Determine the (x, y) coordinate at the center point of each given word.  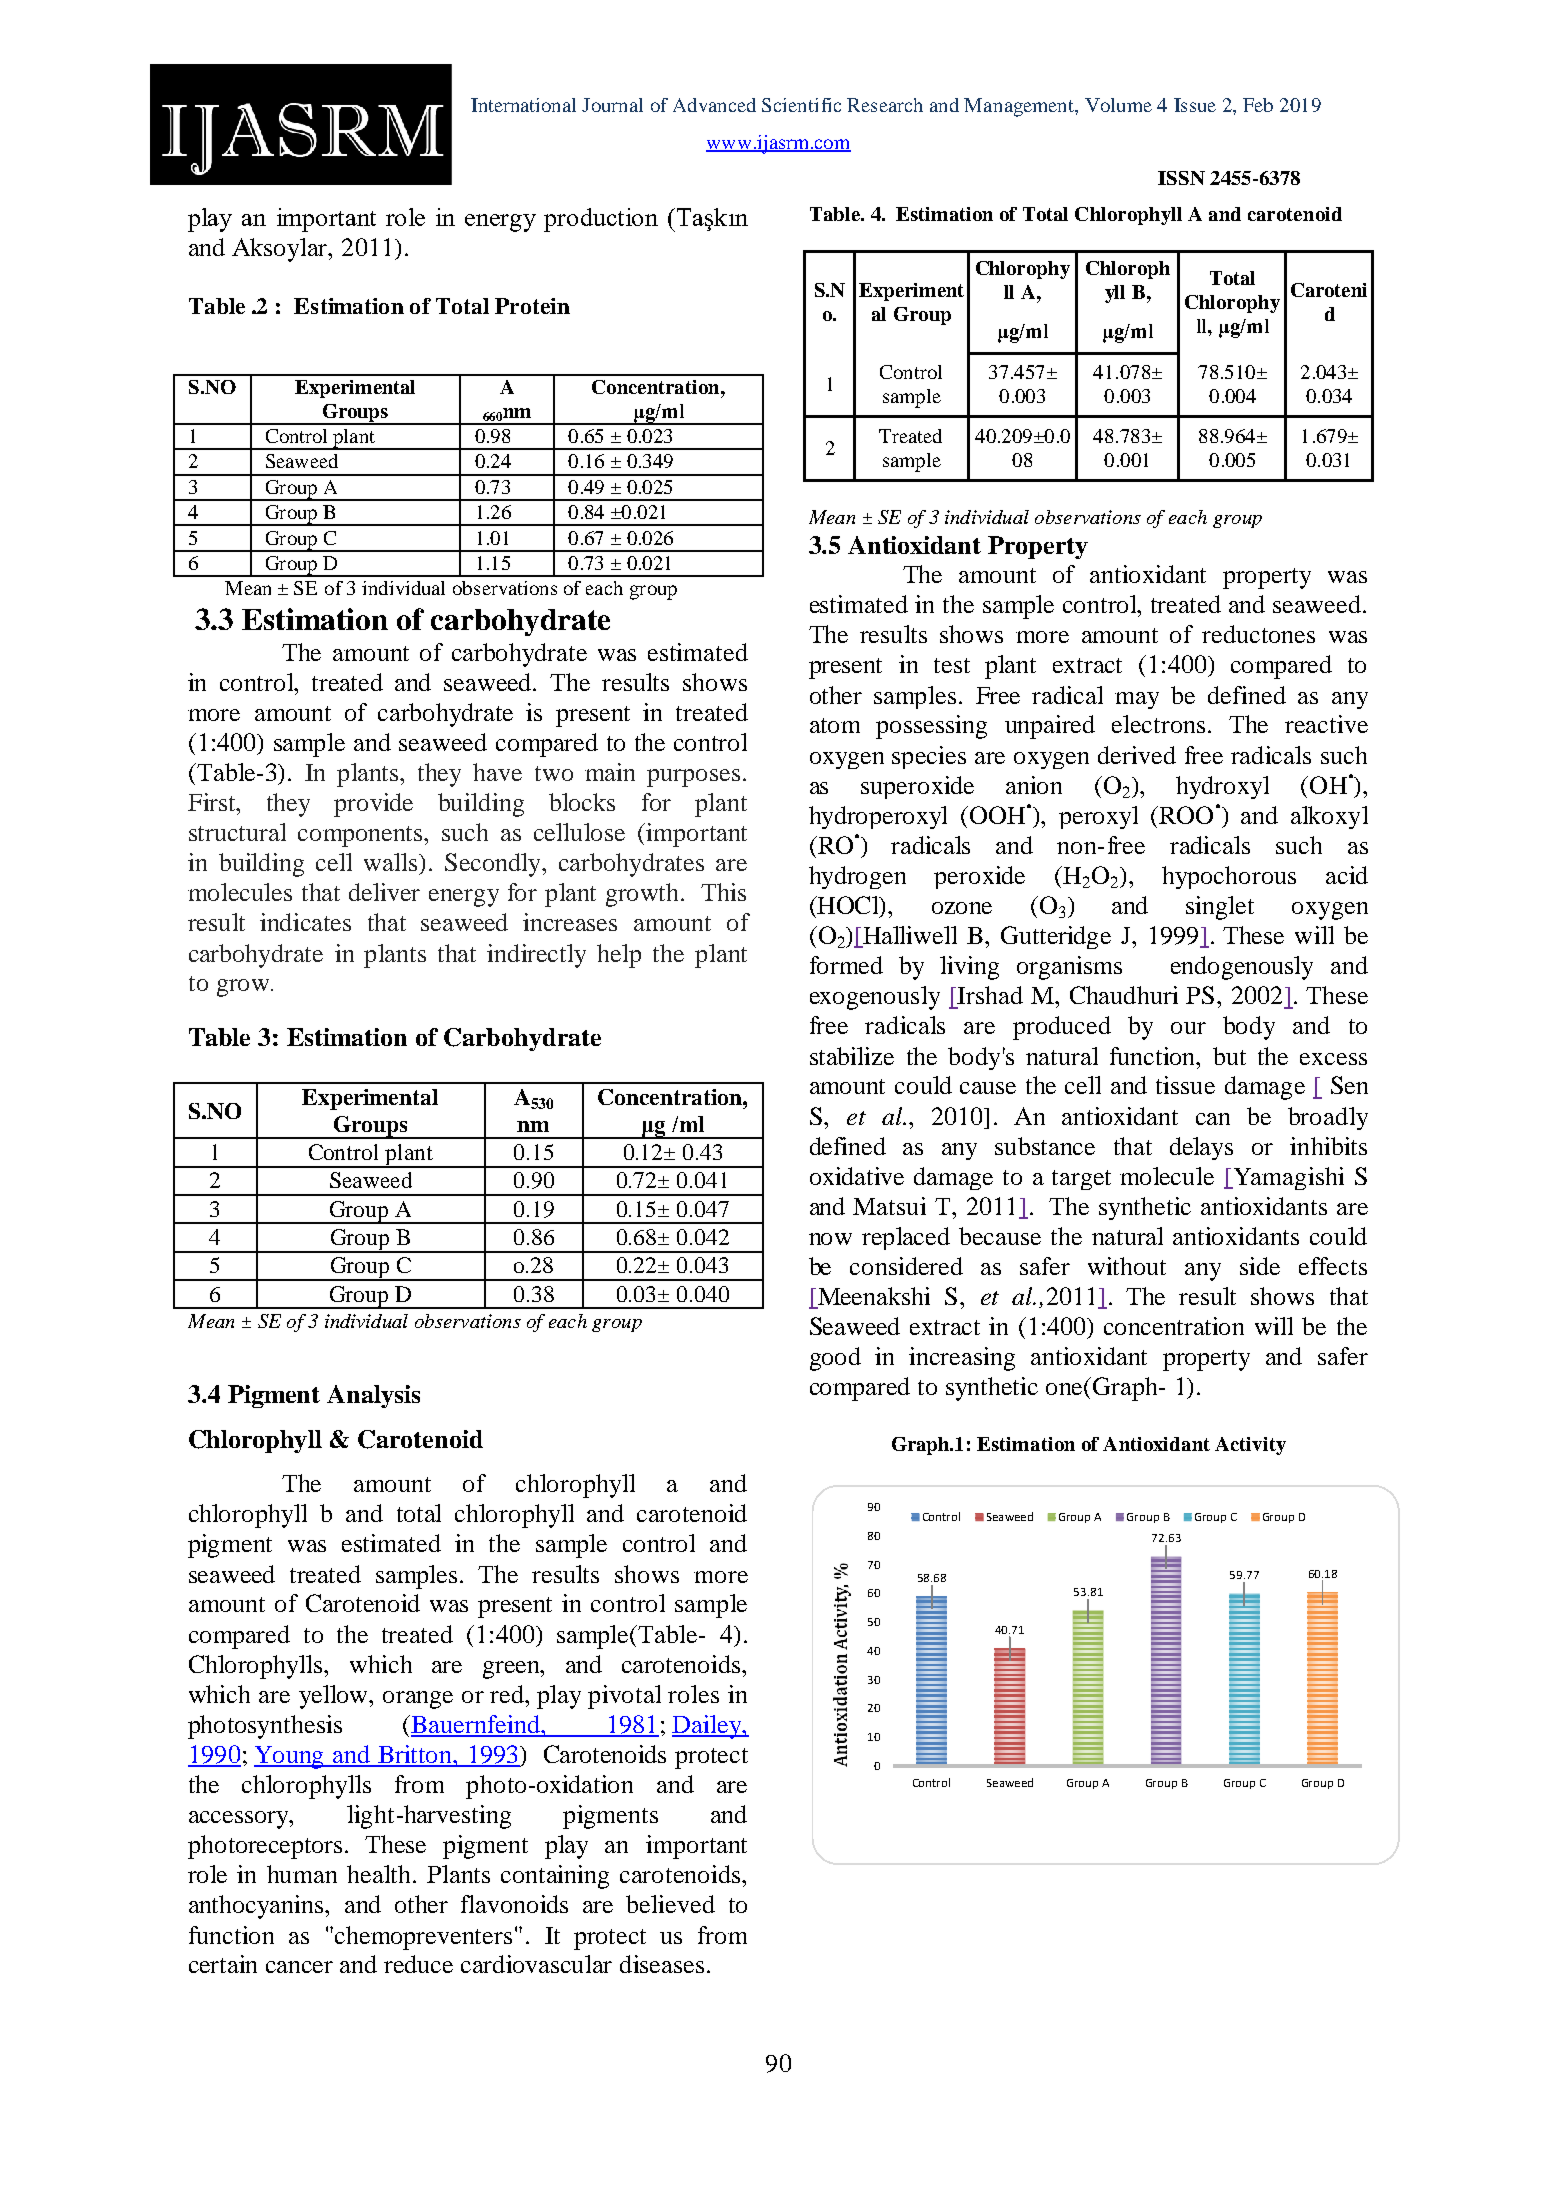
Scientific (801, 105)
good (835, 1359)
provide (373, 805)
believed (670, 1904)
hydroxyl (1222, 787)
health (380, 1874)
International (523, 105)
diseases (662, 1964)
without (1127, 1266)
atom (835, 725)
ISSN (1181, 178)
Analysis (373, 1396)
